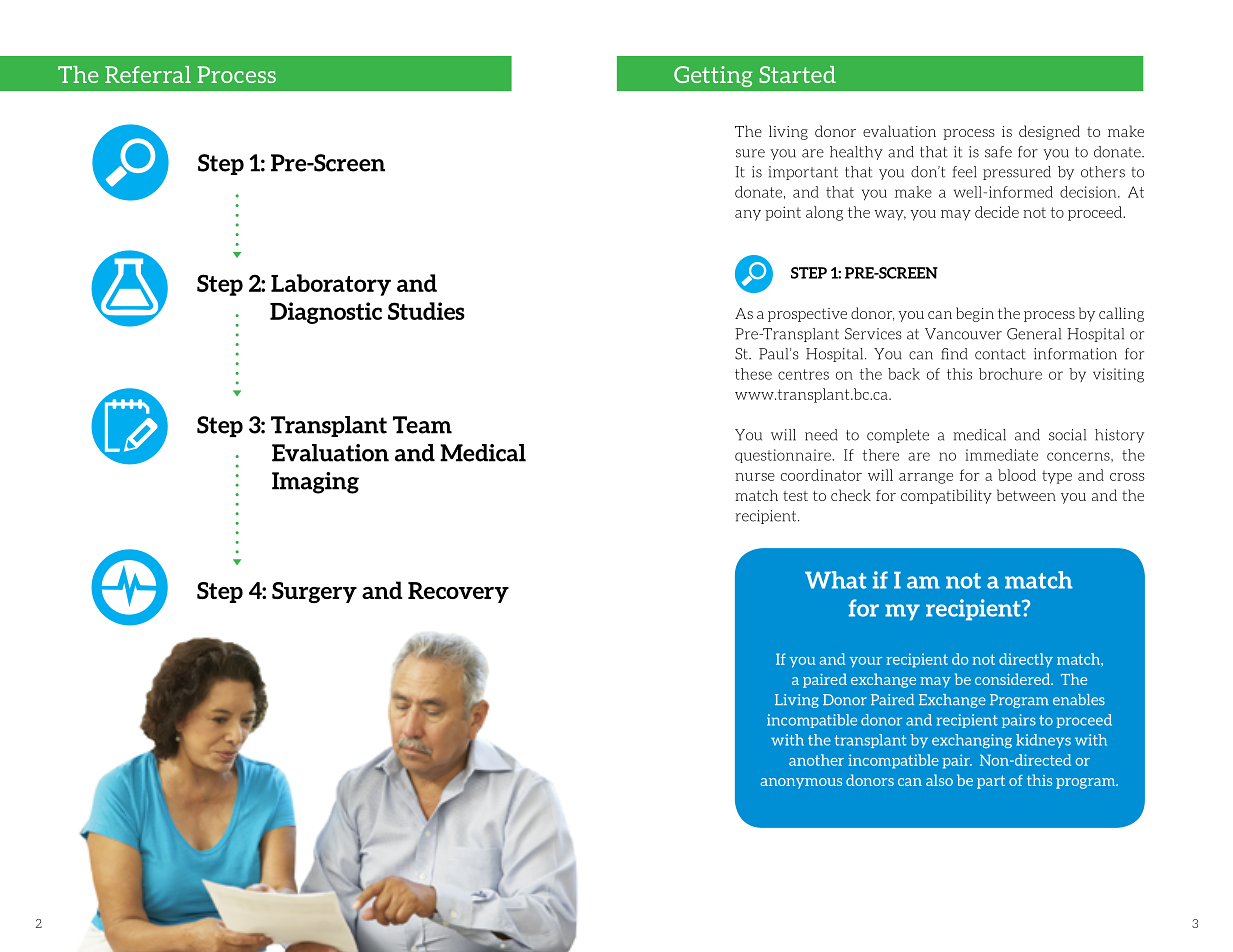  Describe the element at coordinates (713, 76) in the image. I see `Getting` at that location.
